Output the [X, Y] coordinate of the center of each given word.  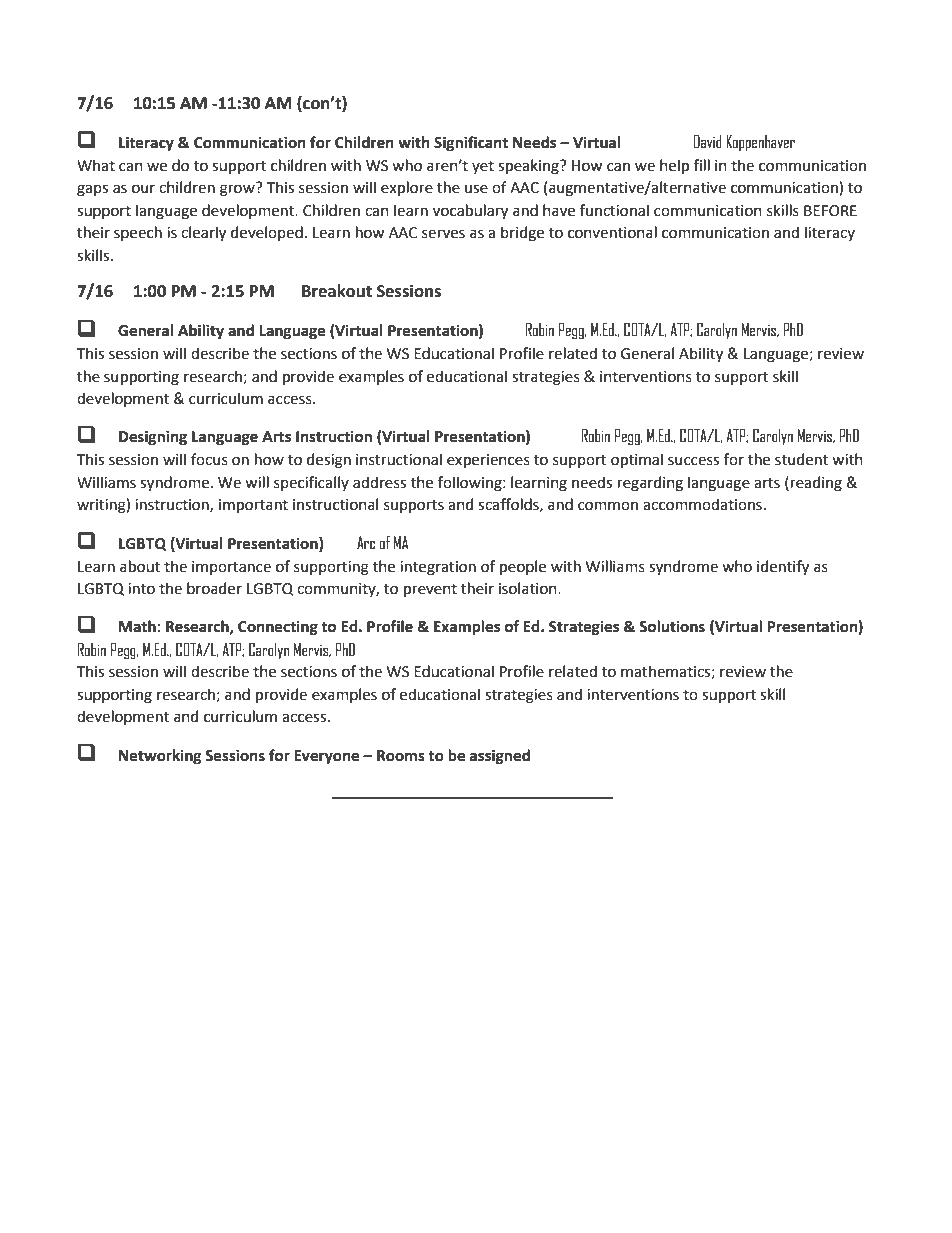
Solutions [672, 626]
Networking [160, 757]
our [143, 189]
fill [702, 165]
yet [483, 167]
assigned [500, 757]
